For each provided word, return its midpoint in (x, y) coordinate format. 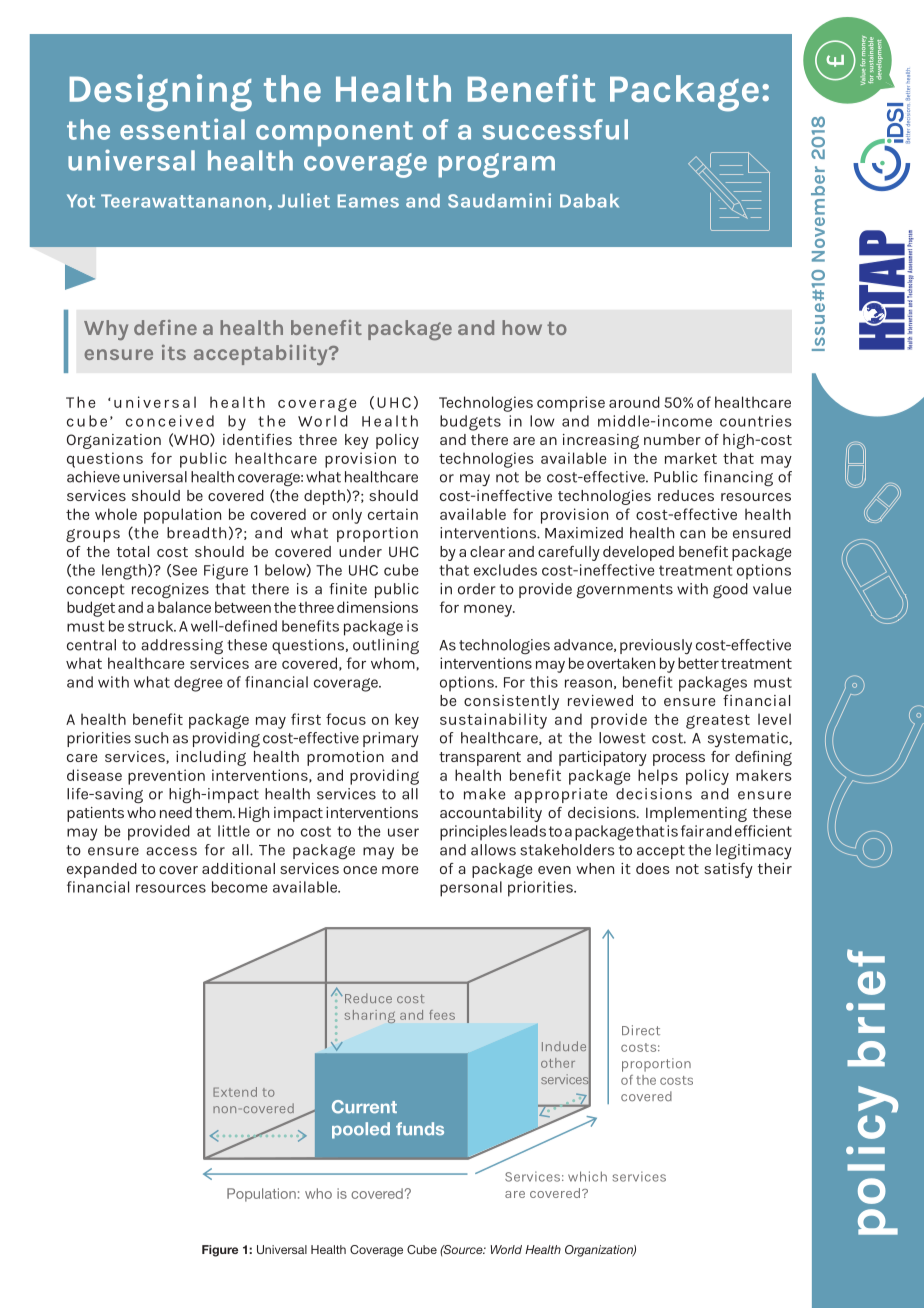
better (698, 663)
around (634, 402)
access (171, 851)
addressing (182, 647)
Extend (235, 1092)
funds (420, 1129)
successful (555, 129)
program (496, 165)
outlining (386, 647)
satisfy (728, 870)
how (522, 327)
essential (182, 129)
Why (106, 330)
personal (471, 889)
